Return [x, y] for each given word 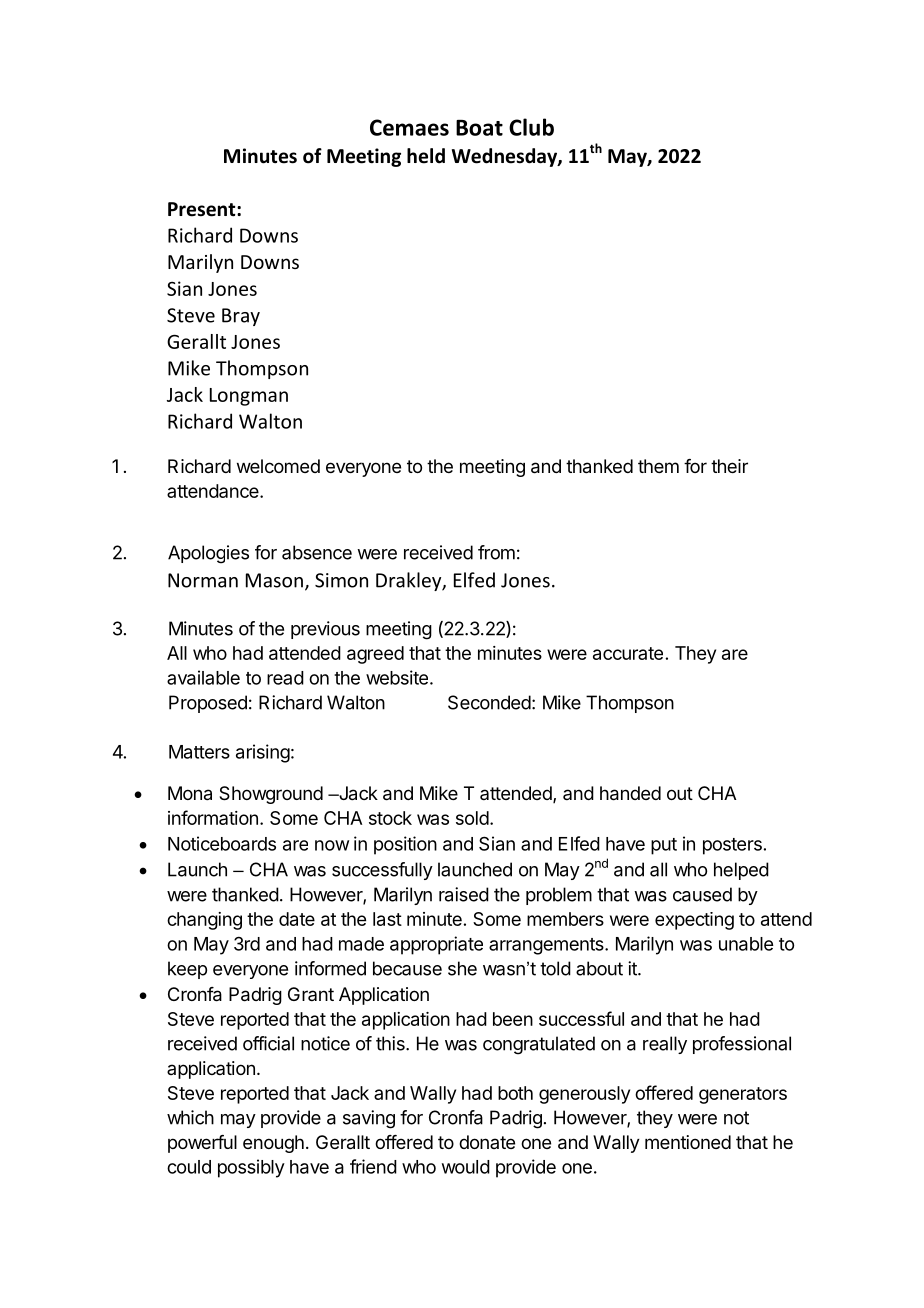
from [496, 552]
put [664, 846]
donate [487, 1142]
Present [203, 209]
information [213, 817]
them [658, 466]
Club [531, 127]
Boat [479, 128]
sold [472, 818]
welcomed [278, 466]
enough [273, 1144]
